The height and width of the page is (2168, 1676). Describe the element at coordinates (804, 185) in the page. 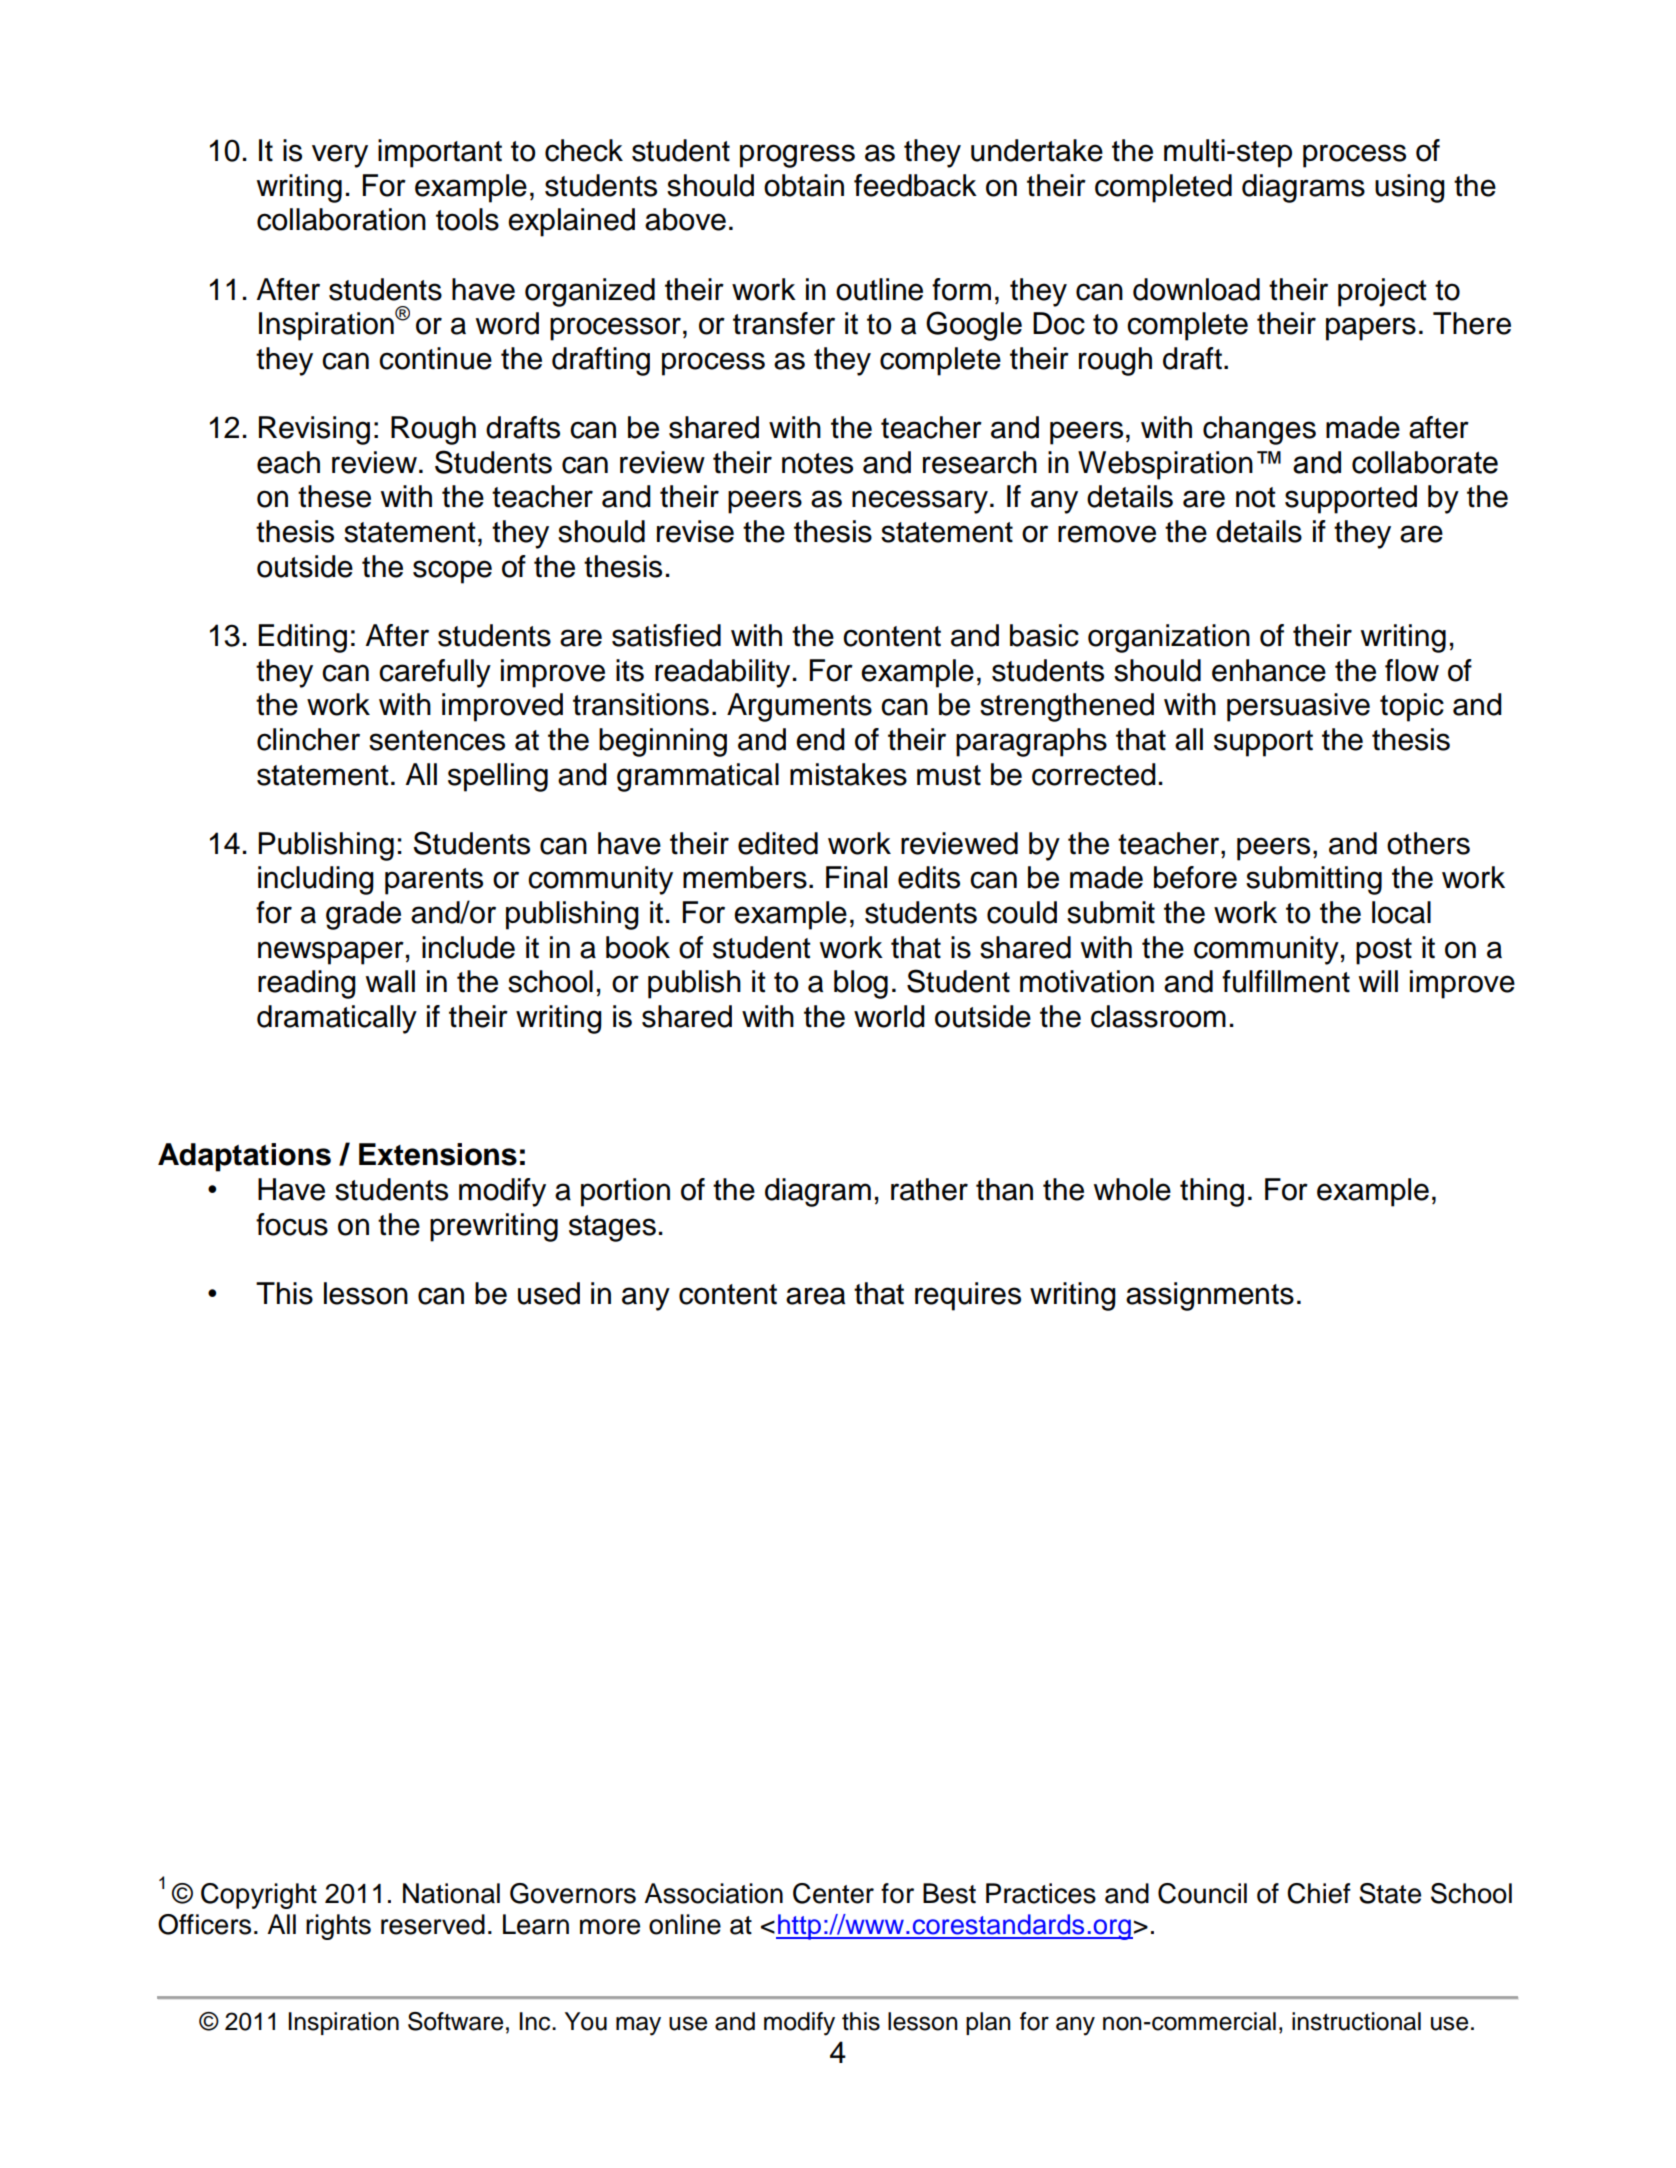

I see `obtain` at that location.
